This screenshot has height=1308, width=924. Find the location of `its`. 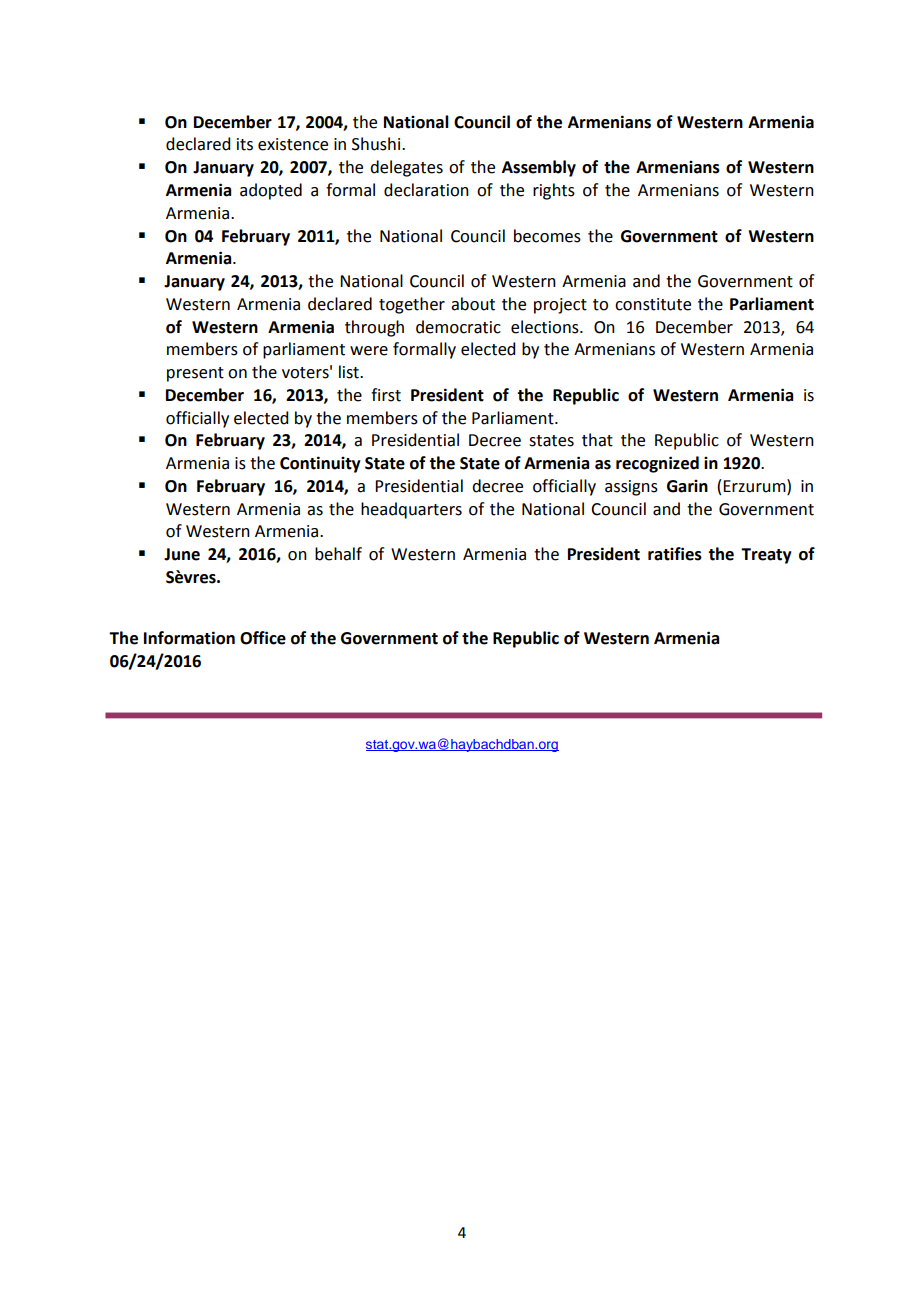

its is located at coordinates (245, 144).
